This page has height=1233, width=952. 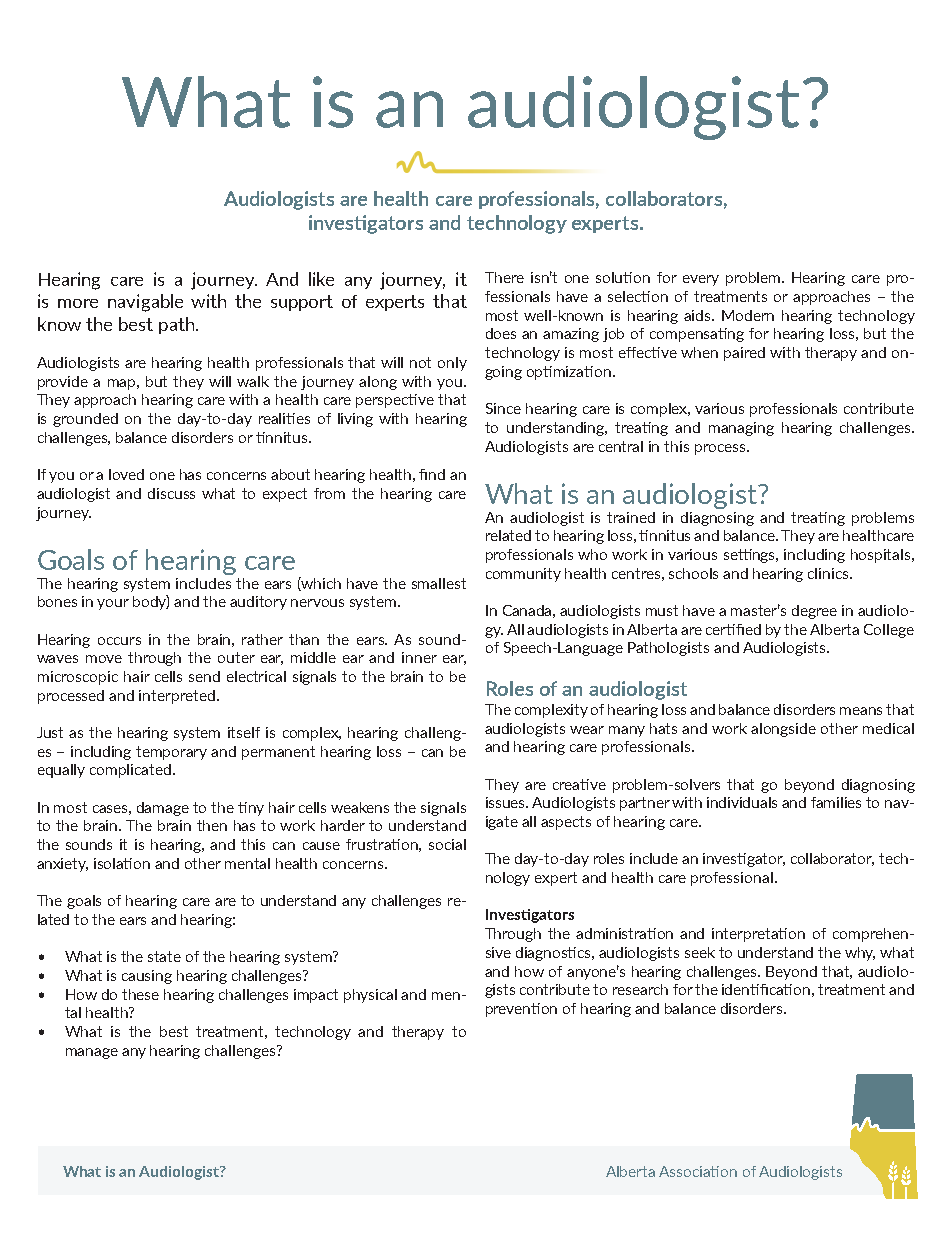 What do you see at coordinates (748, 315) in the page?
I see `Modern` at bounding box center [748, 315].
